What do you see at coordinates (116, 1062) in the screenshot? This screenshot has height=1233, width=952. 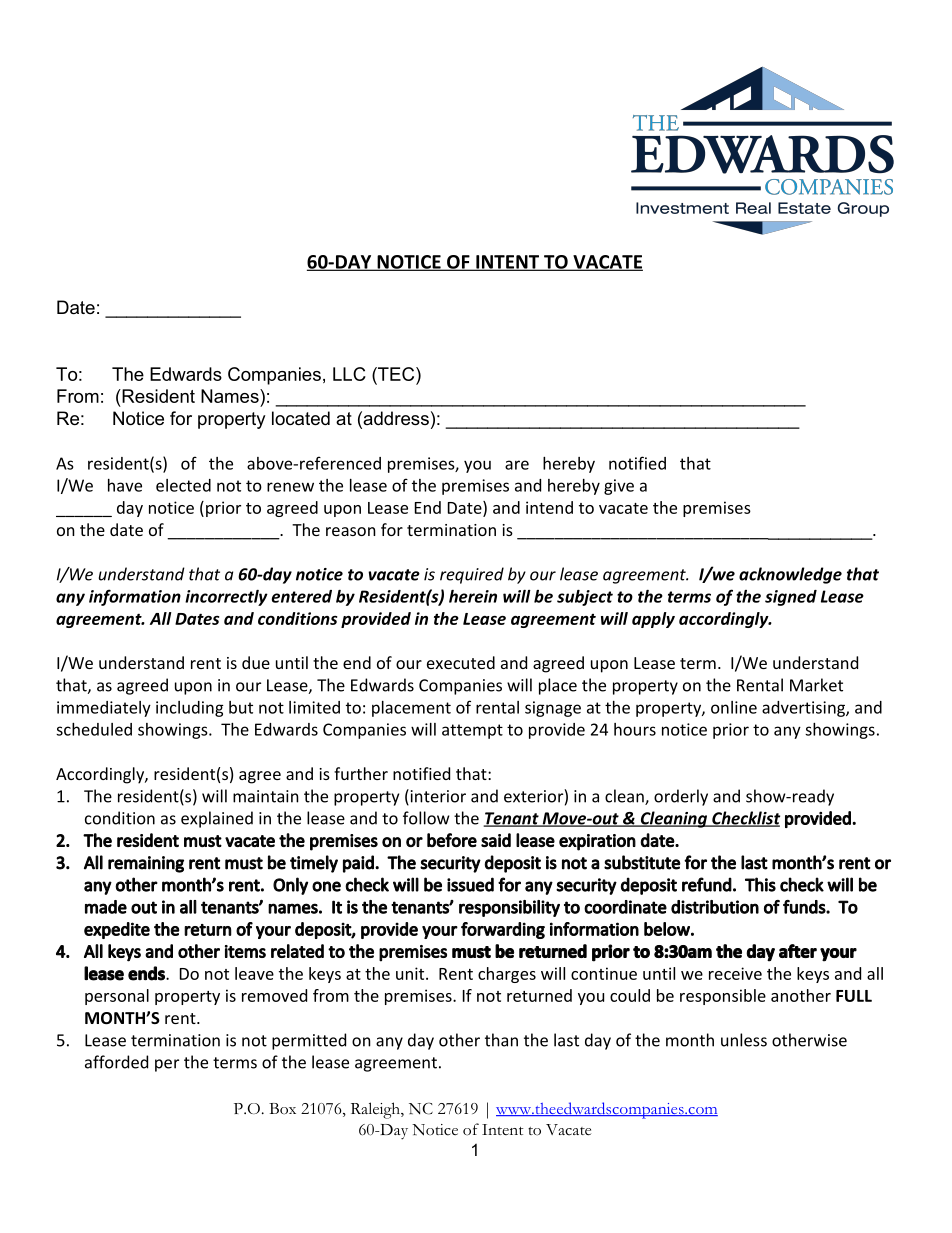 I see `afforded` at bounding box center [116, 1062].
